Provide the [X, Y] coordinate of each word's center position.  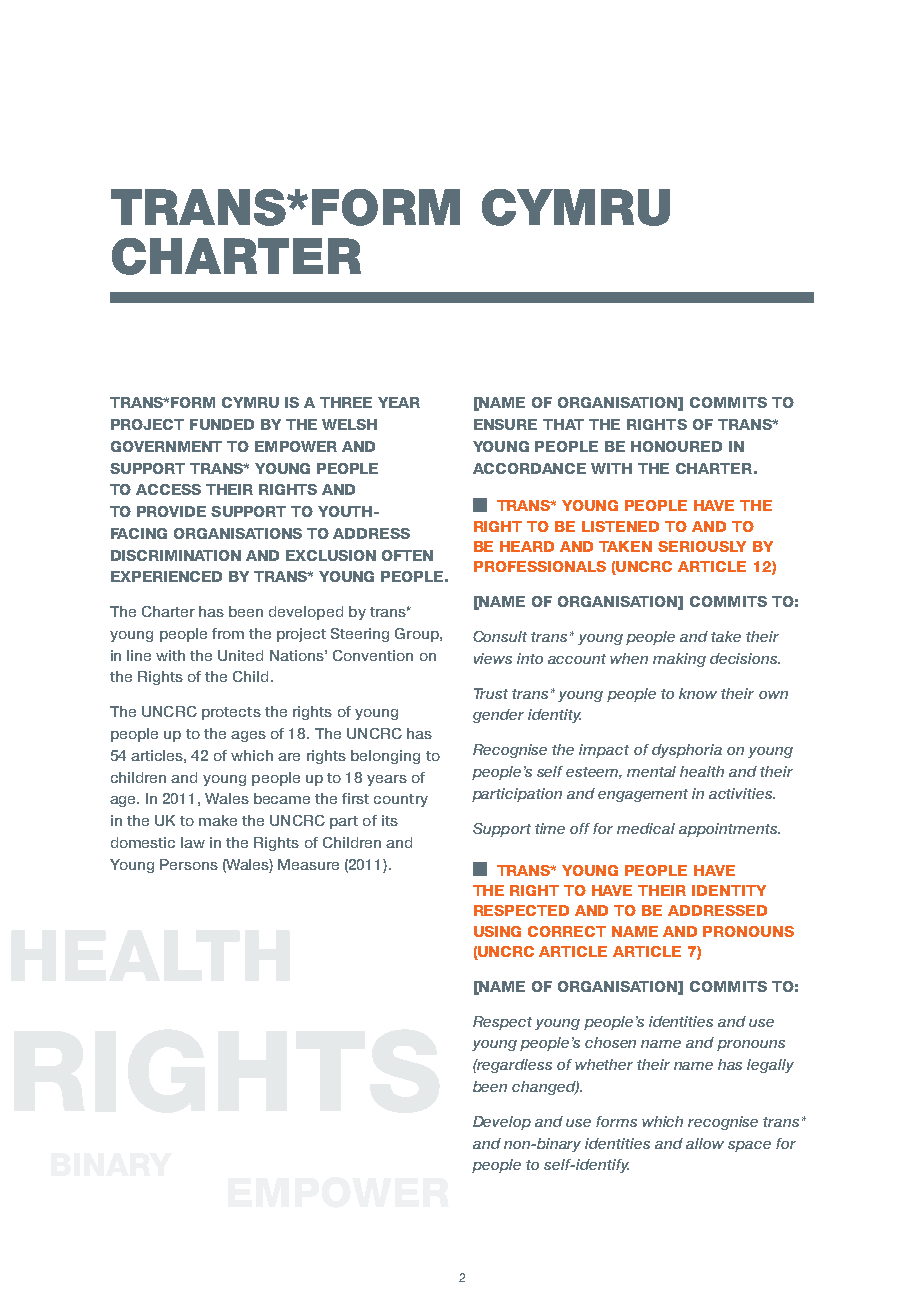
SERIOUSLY [702, 546]
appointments [729, 830]
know [698, 693]
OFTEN [407, 555]
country [401, 800]
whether [604, 1064]
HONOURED [676, 446]
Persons [189, 864]
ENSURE [505, 424]
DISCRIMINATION [176, 555]
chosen [610, 1042]
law [193, 842]
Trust [491, 693]
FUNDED [222, 424]
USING [497, 931]
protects [231, 713]
